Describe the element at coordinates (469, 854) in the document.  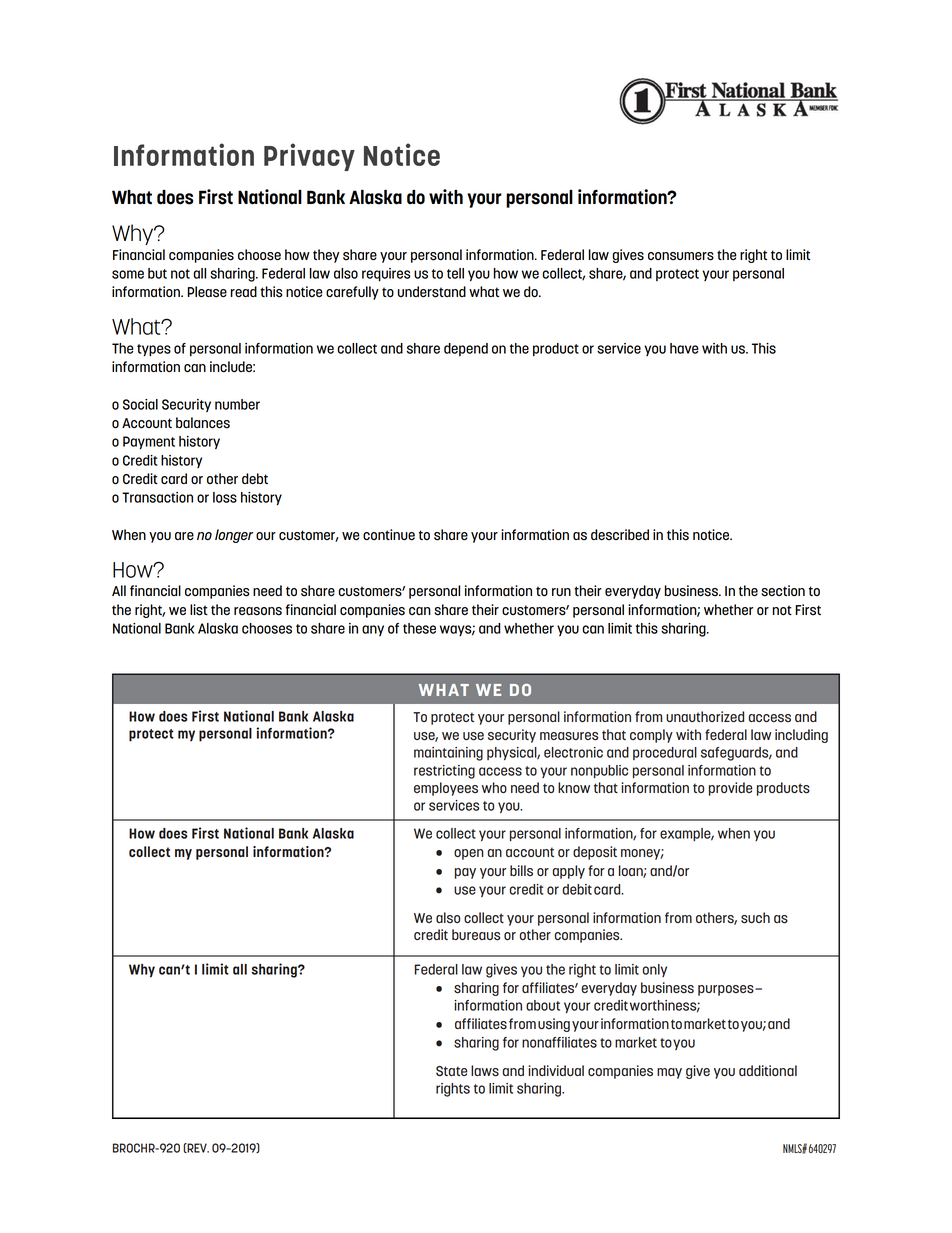
I see `open` at that location.
